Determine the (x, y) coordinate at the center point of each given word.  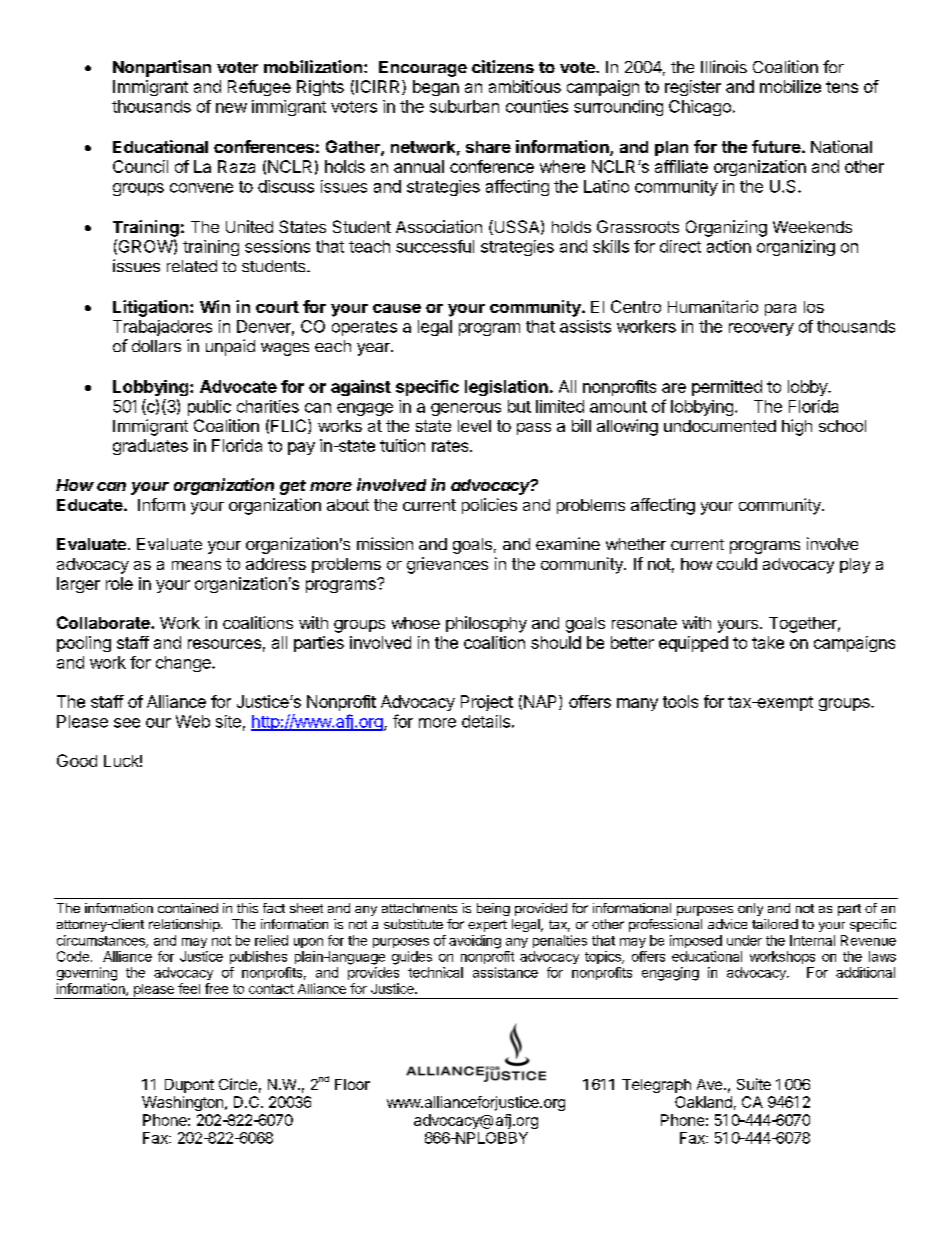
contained (188, 908)
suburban (464, 106)
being (493, 909)
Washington (182, 1103)
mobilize (790, 86)
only (750, 909)
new (231, 108)
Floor (352, 1084)
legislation (506, 388)
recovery (761, 329)
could (737, 564)
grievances (447, 565)
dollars (156, 346)
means (196, 565)
